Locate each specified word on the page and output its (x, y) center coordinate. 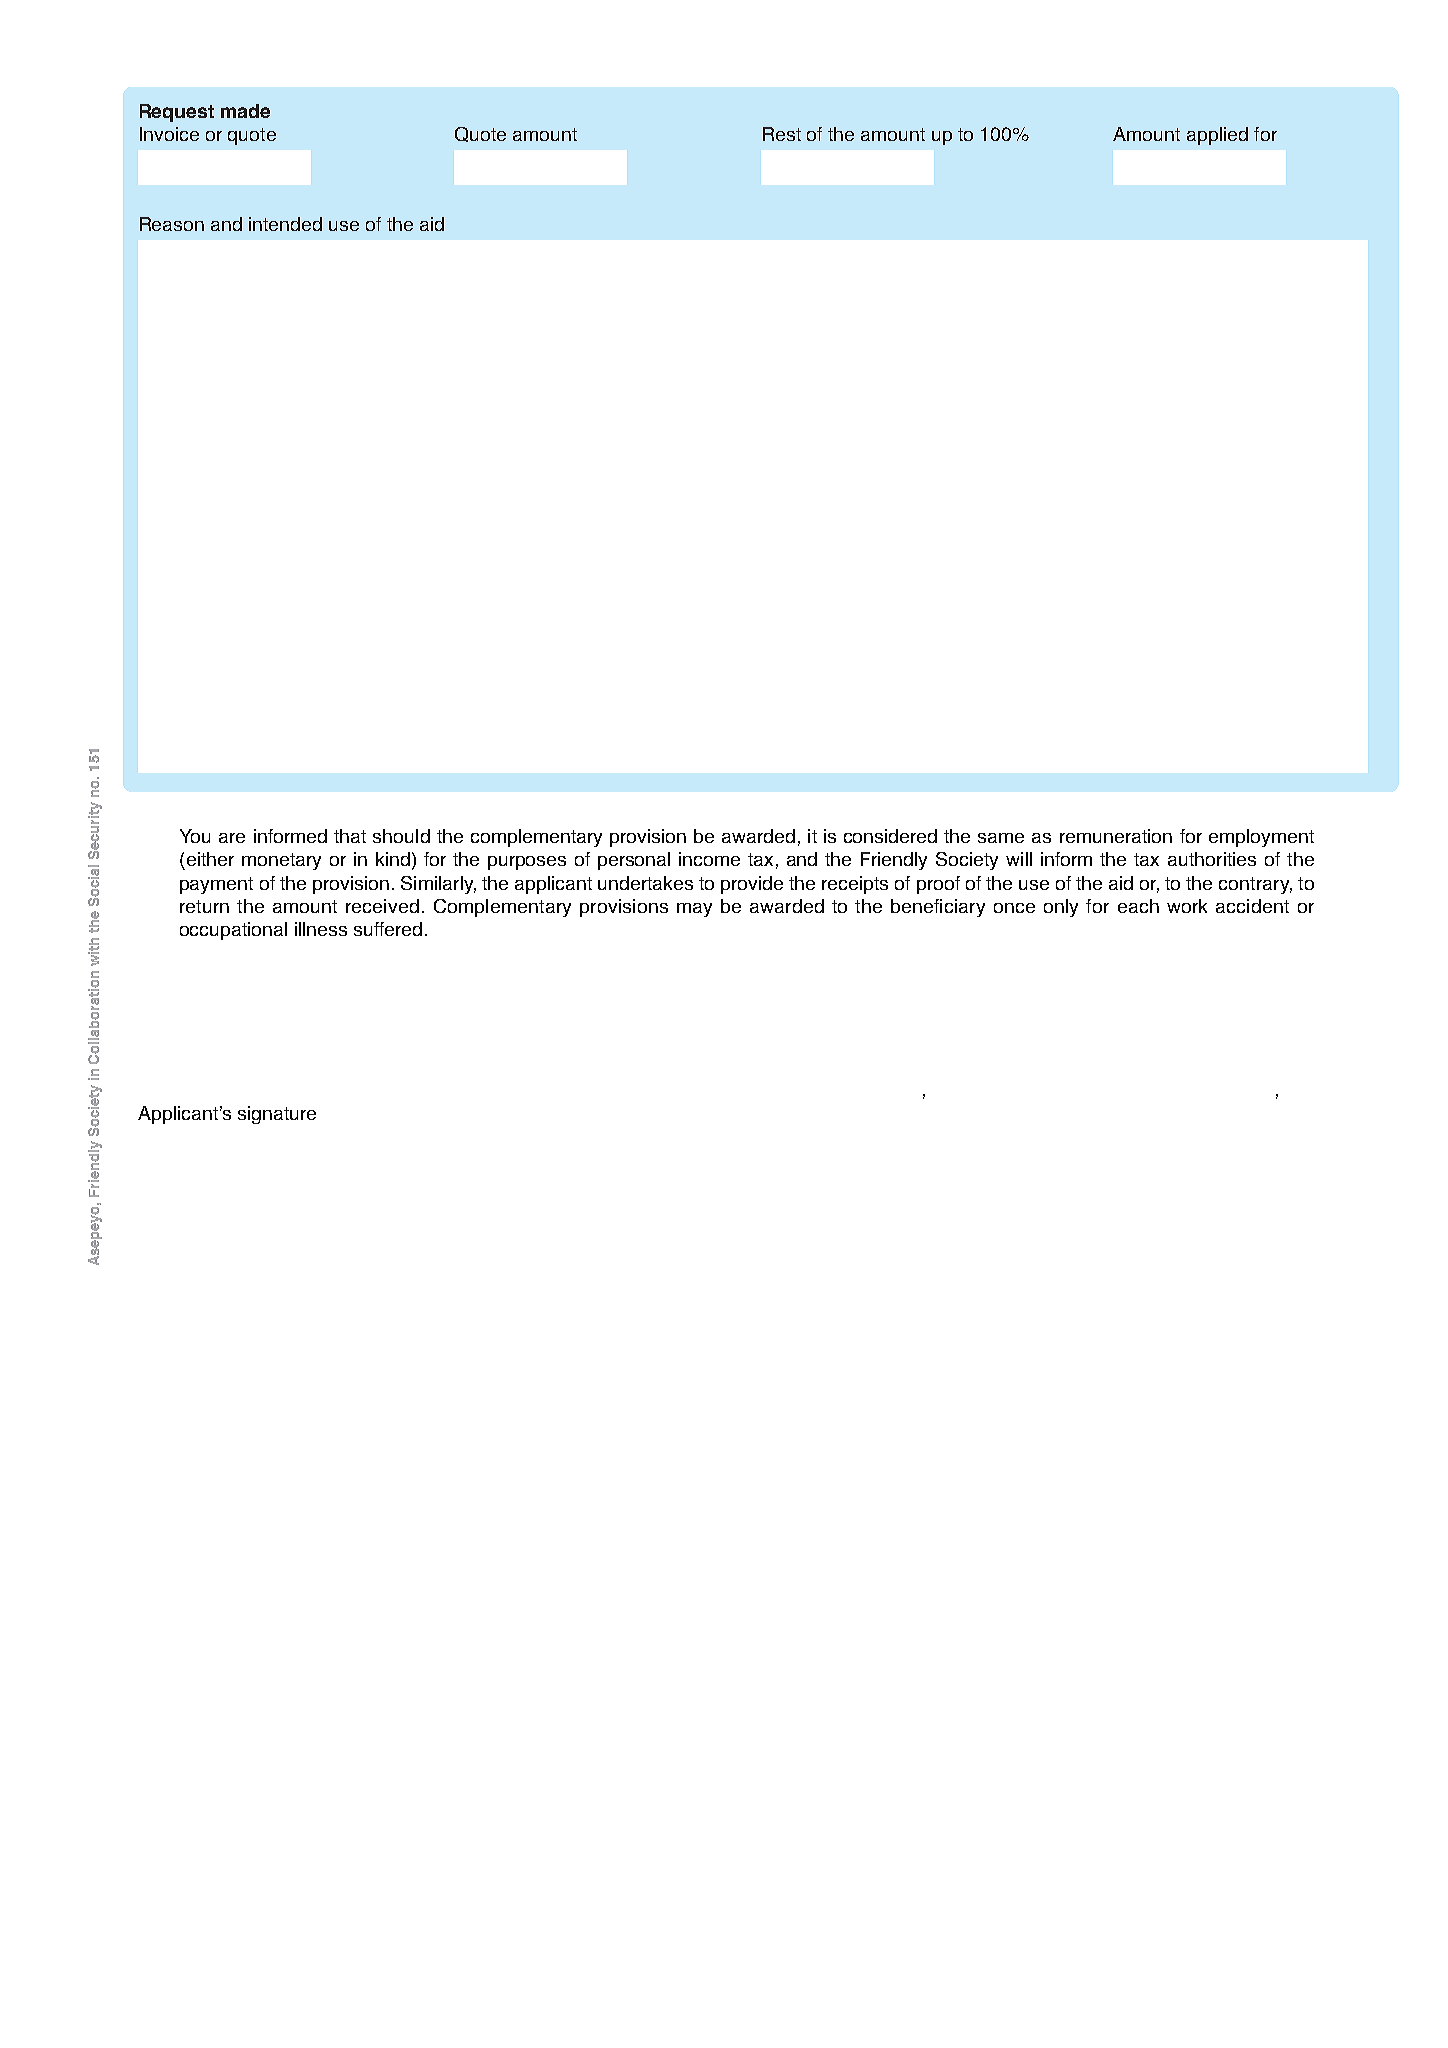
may (694, 910)
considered (890, 836)
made (245, 111)
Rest (782, 134)
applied (1217, 136)
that (350, 836)
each (1138, 906)
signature (277, 1115)
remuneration (1116, 836)
